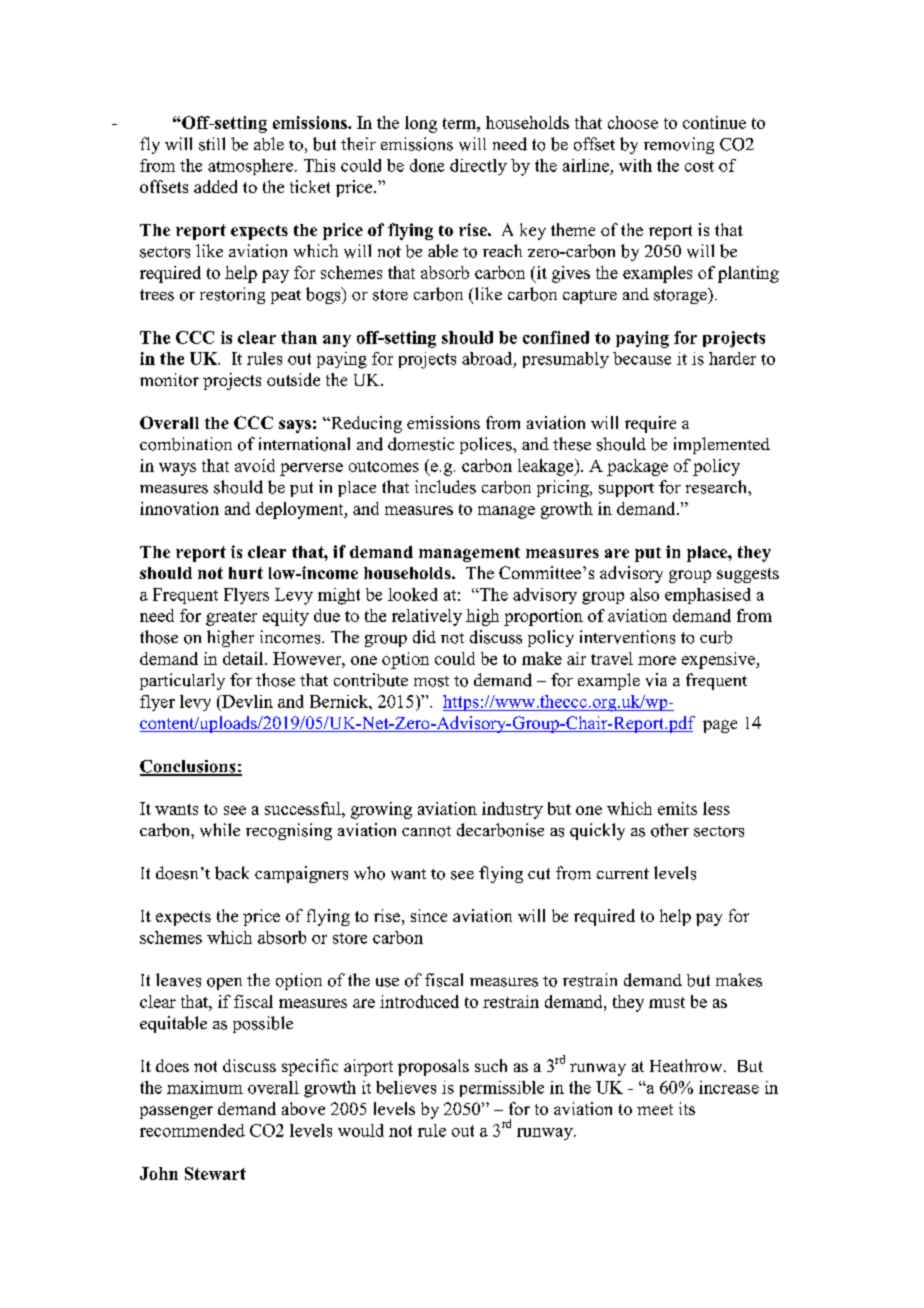 This page has height=1308, width=924. Describe the element at coordinates (169, 379) in the page. I see `monitor` at that location.
